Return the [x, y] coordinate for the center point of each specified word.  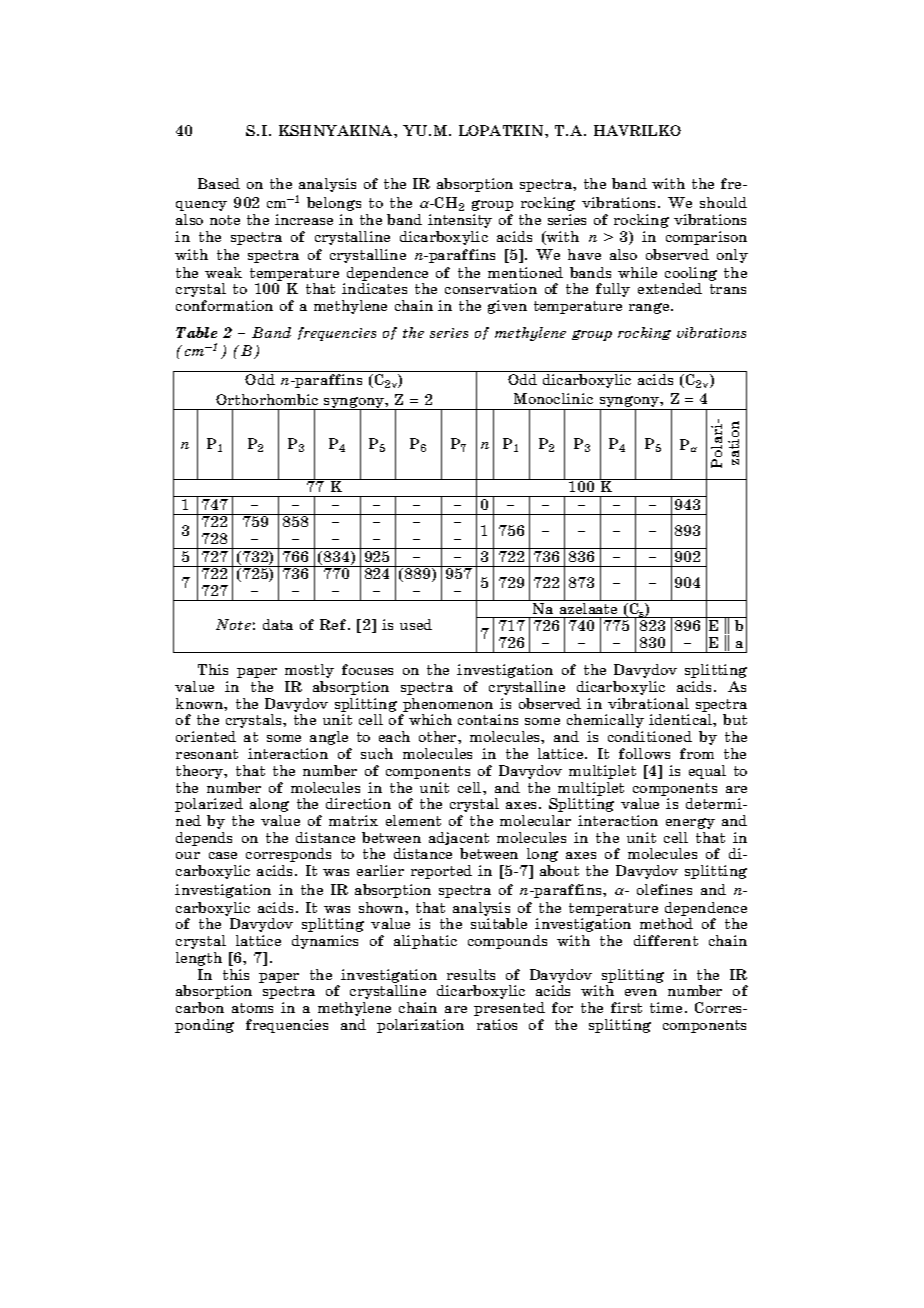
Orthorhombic [267, 399]
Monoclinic [553, 398]
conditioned [650, 736]
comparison [706, 238]
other [439, 736]
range [650, 308]
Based [219, 183]
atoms [252, 1008]
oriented [206, 736]
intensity [460, 221]
